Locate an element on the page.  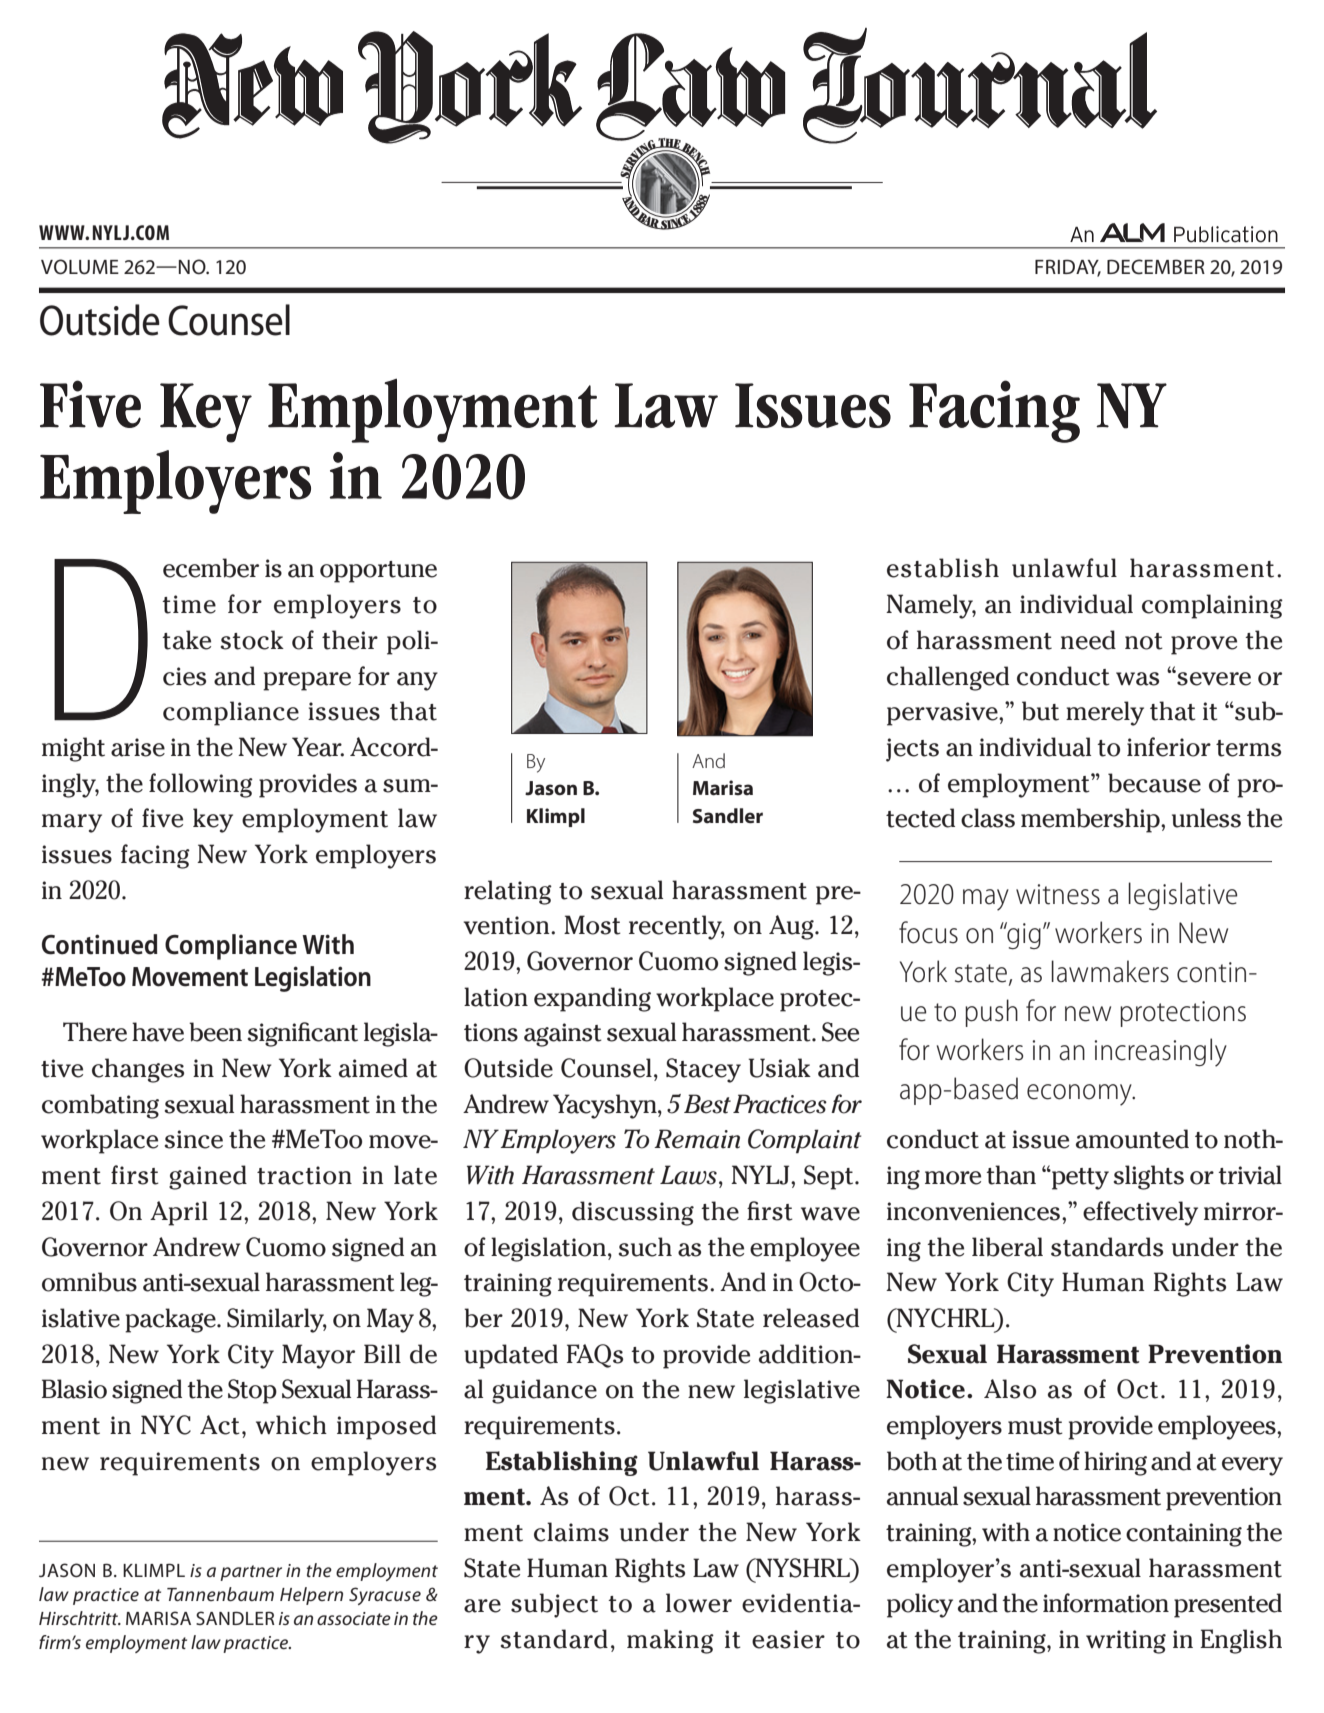
complaining is located at coordinates (1212, 606).
